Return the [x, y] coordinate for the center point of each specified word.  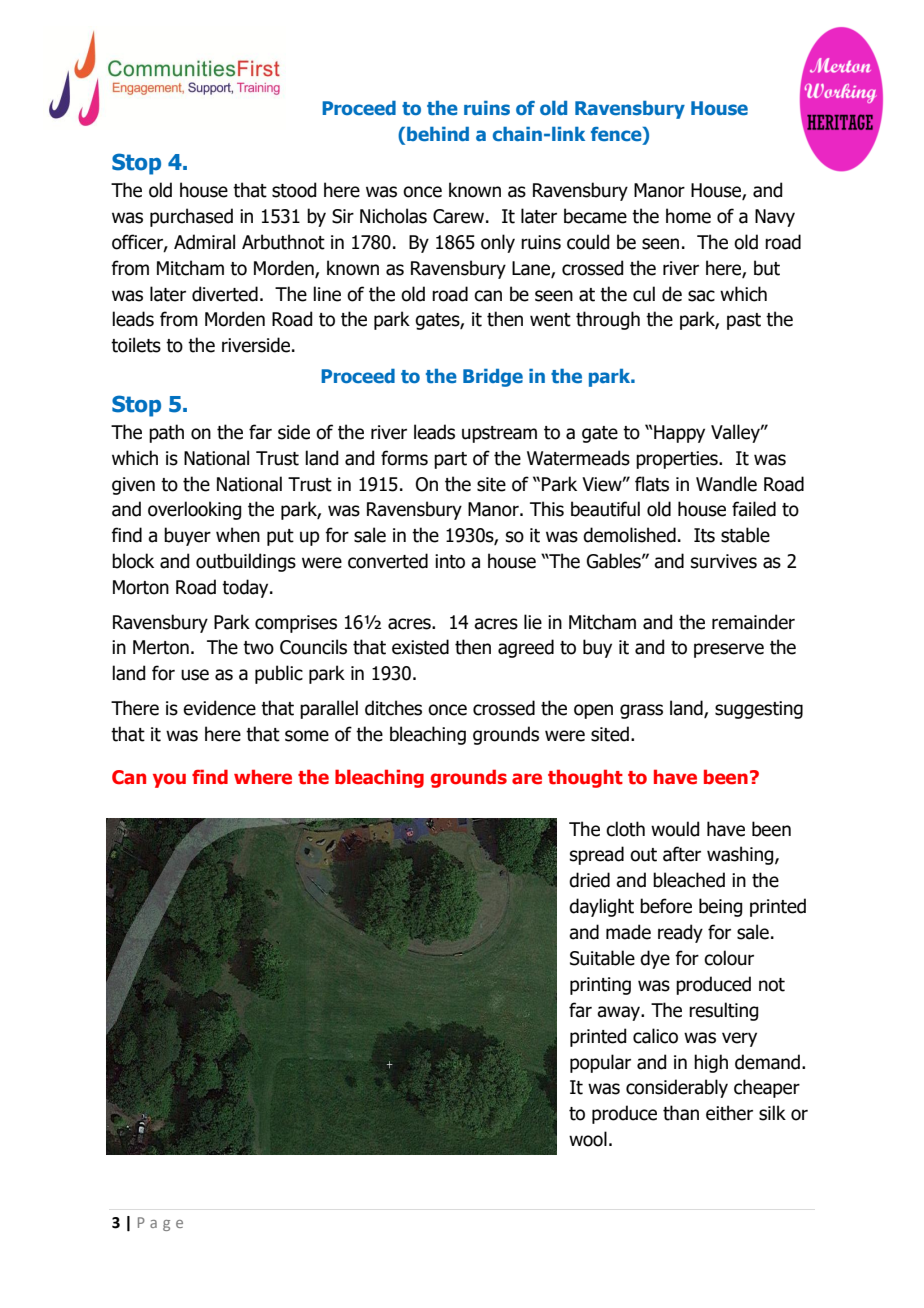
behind [438, 134]
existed [420, 647]
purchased [191, 217]
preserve [729, 650]
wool [588, 1139]
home [688, 216]
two [258, 648]
